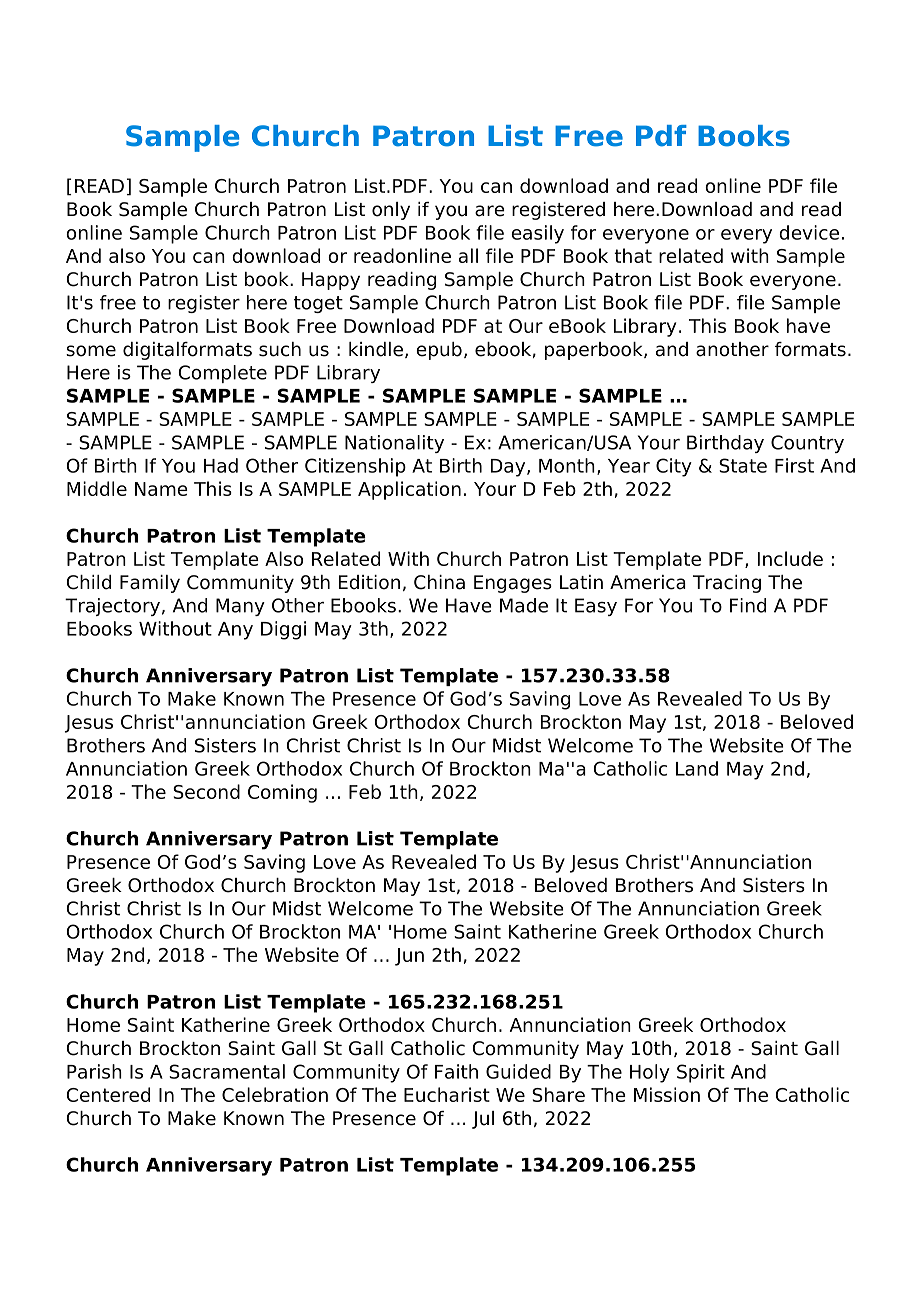 The height and width of the screenshot is (1308, 924). I want to click on State, so click(743, 465).
